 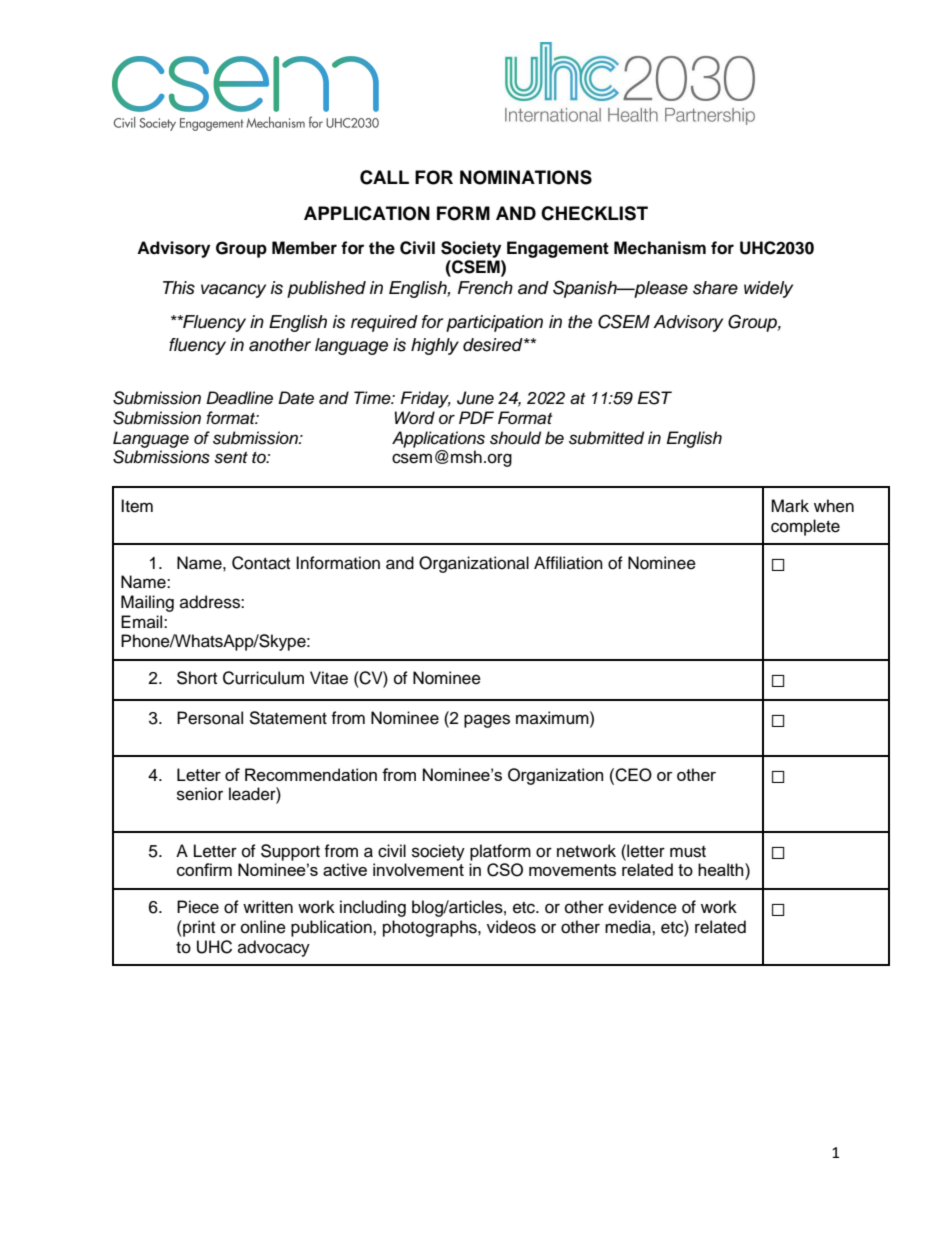 I want to click on should, so click(x=515, y=438).
